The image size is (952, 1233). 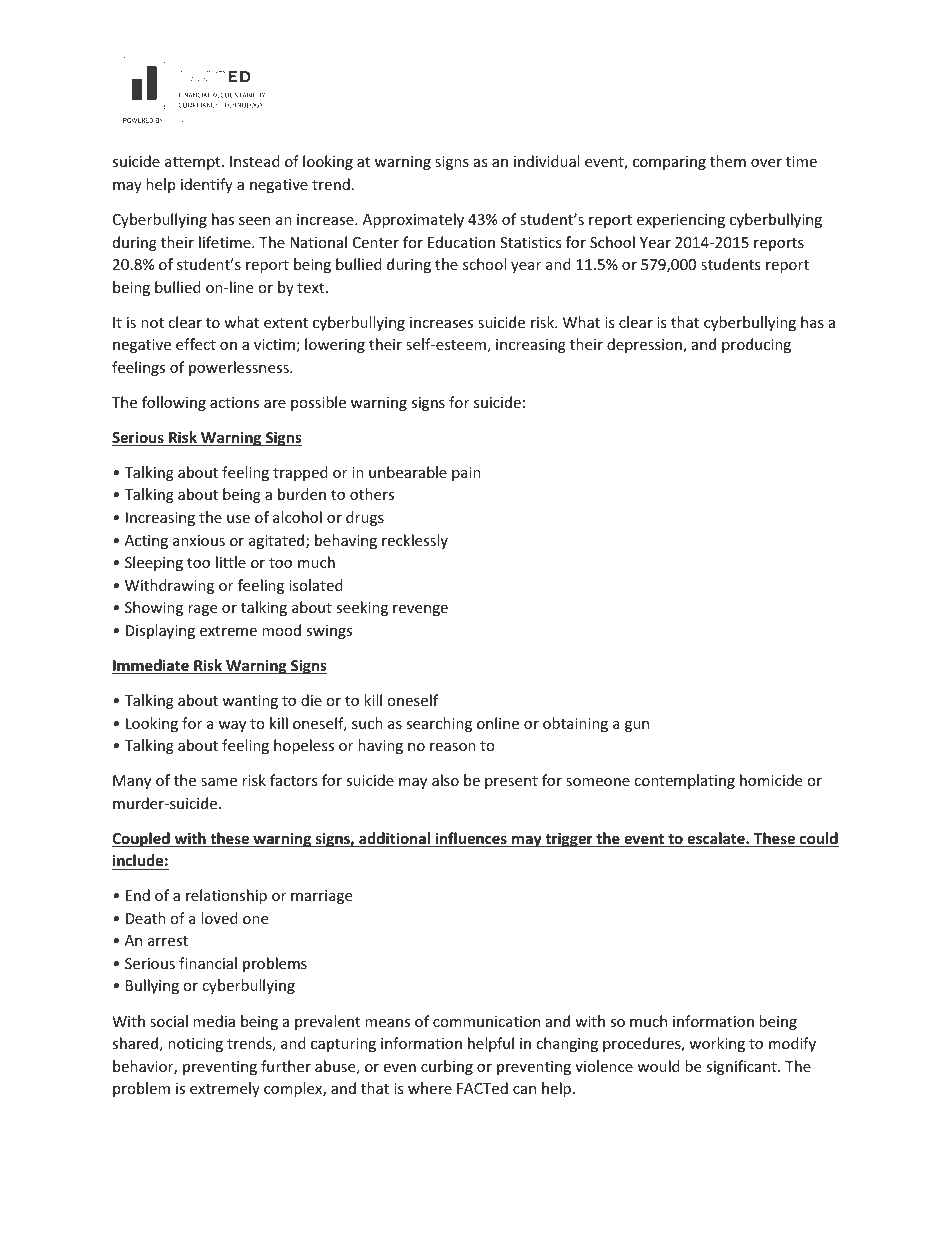 What do you see at coordinates (219, 782) in the screenshot?
I see `same` at bounding box center [219, 782].
